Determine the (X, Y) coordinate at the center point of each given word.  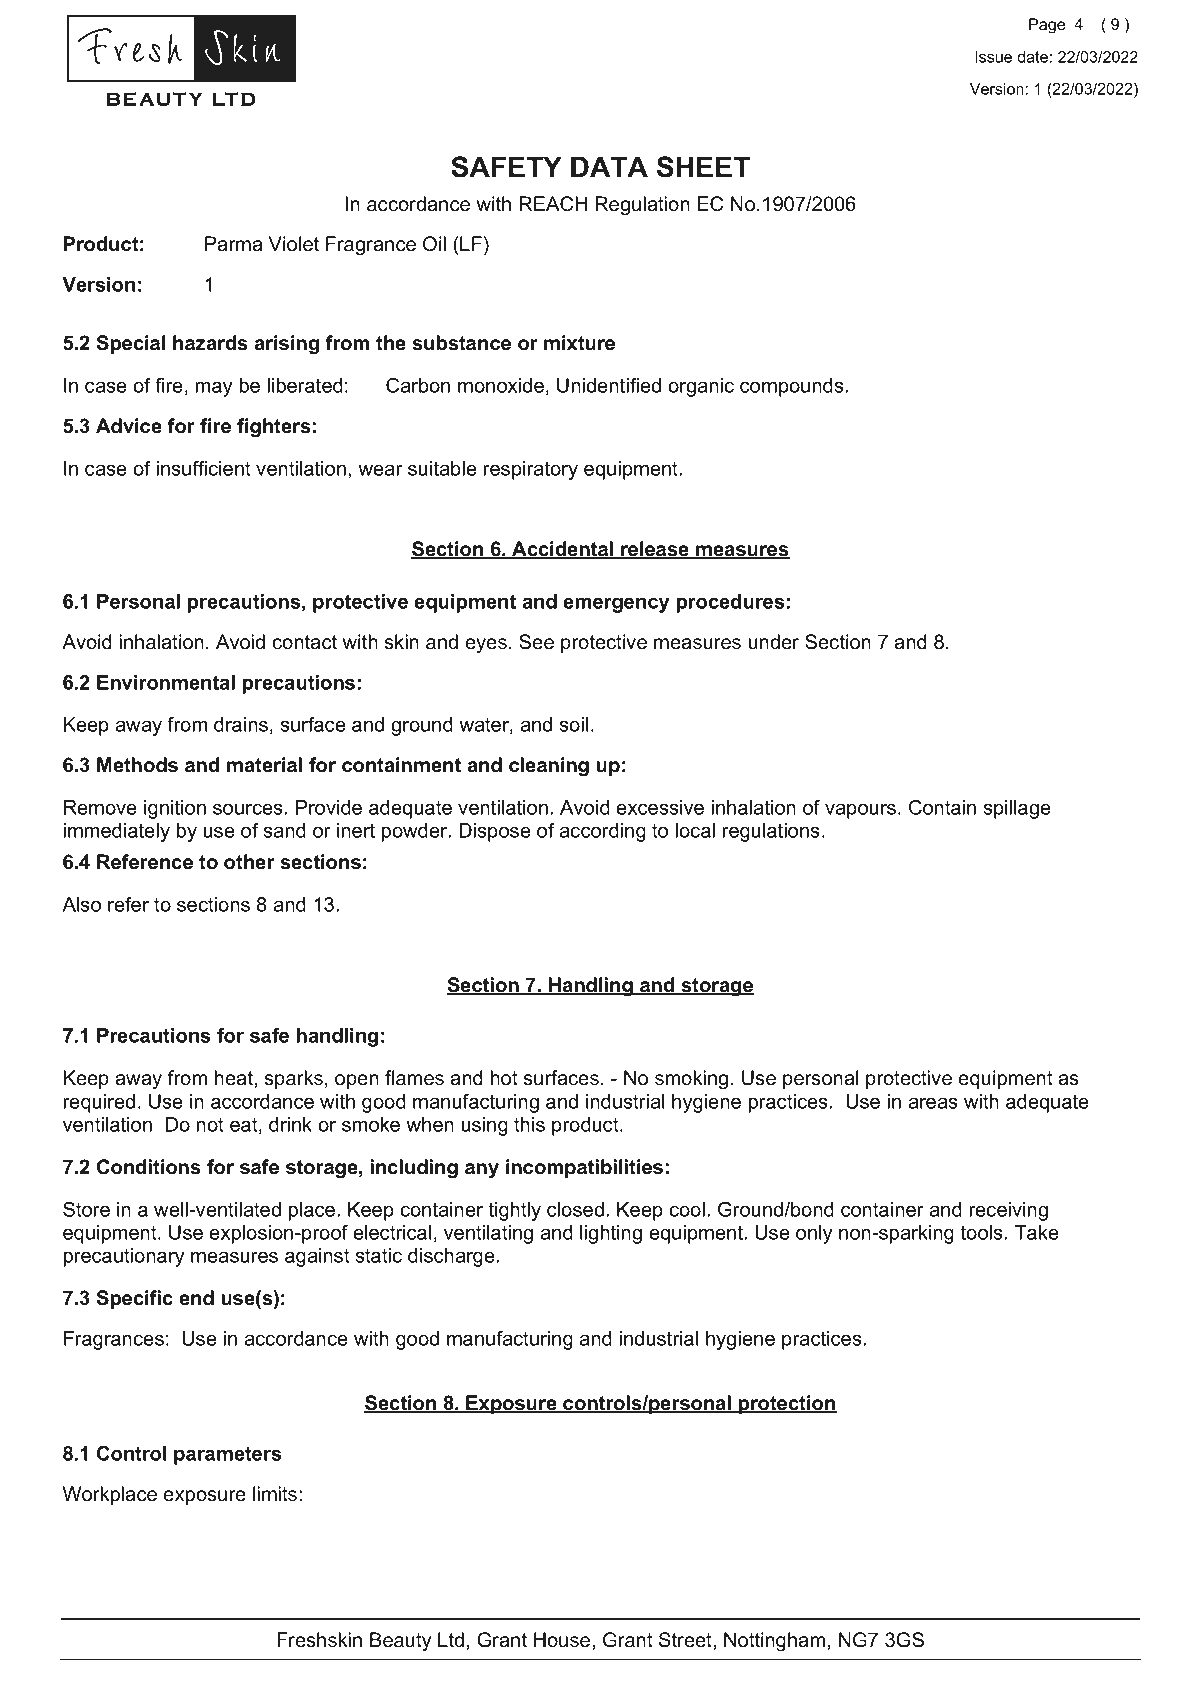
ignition (175, 809)
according (602, 832)
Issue (993, 57)
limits (275, 1494)
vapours (862, 811)
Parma (233, 244)
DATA (609, 166)
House (563, 1640)
